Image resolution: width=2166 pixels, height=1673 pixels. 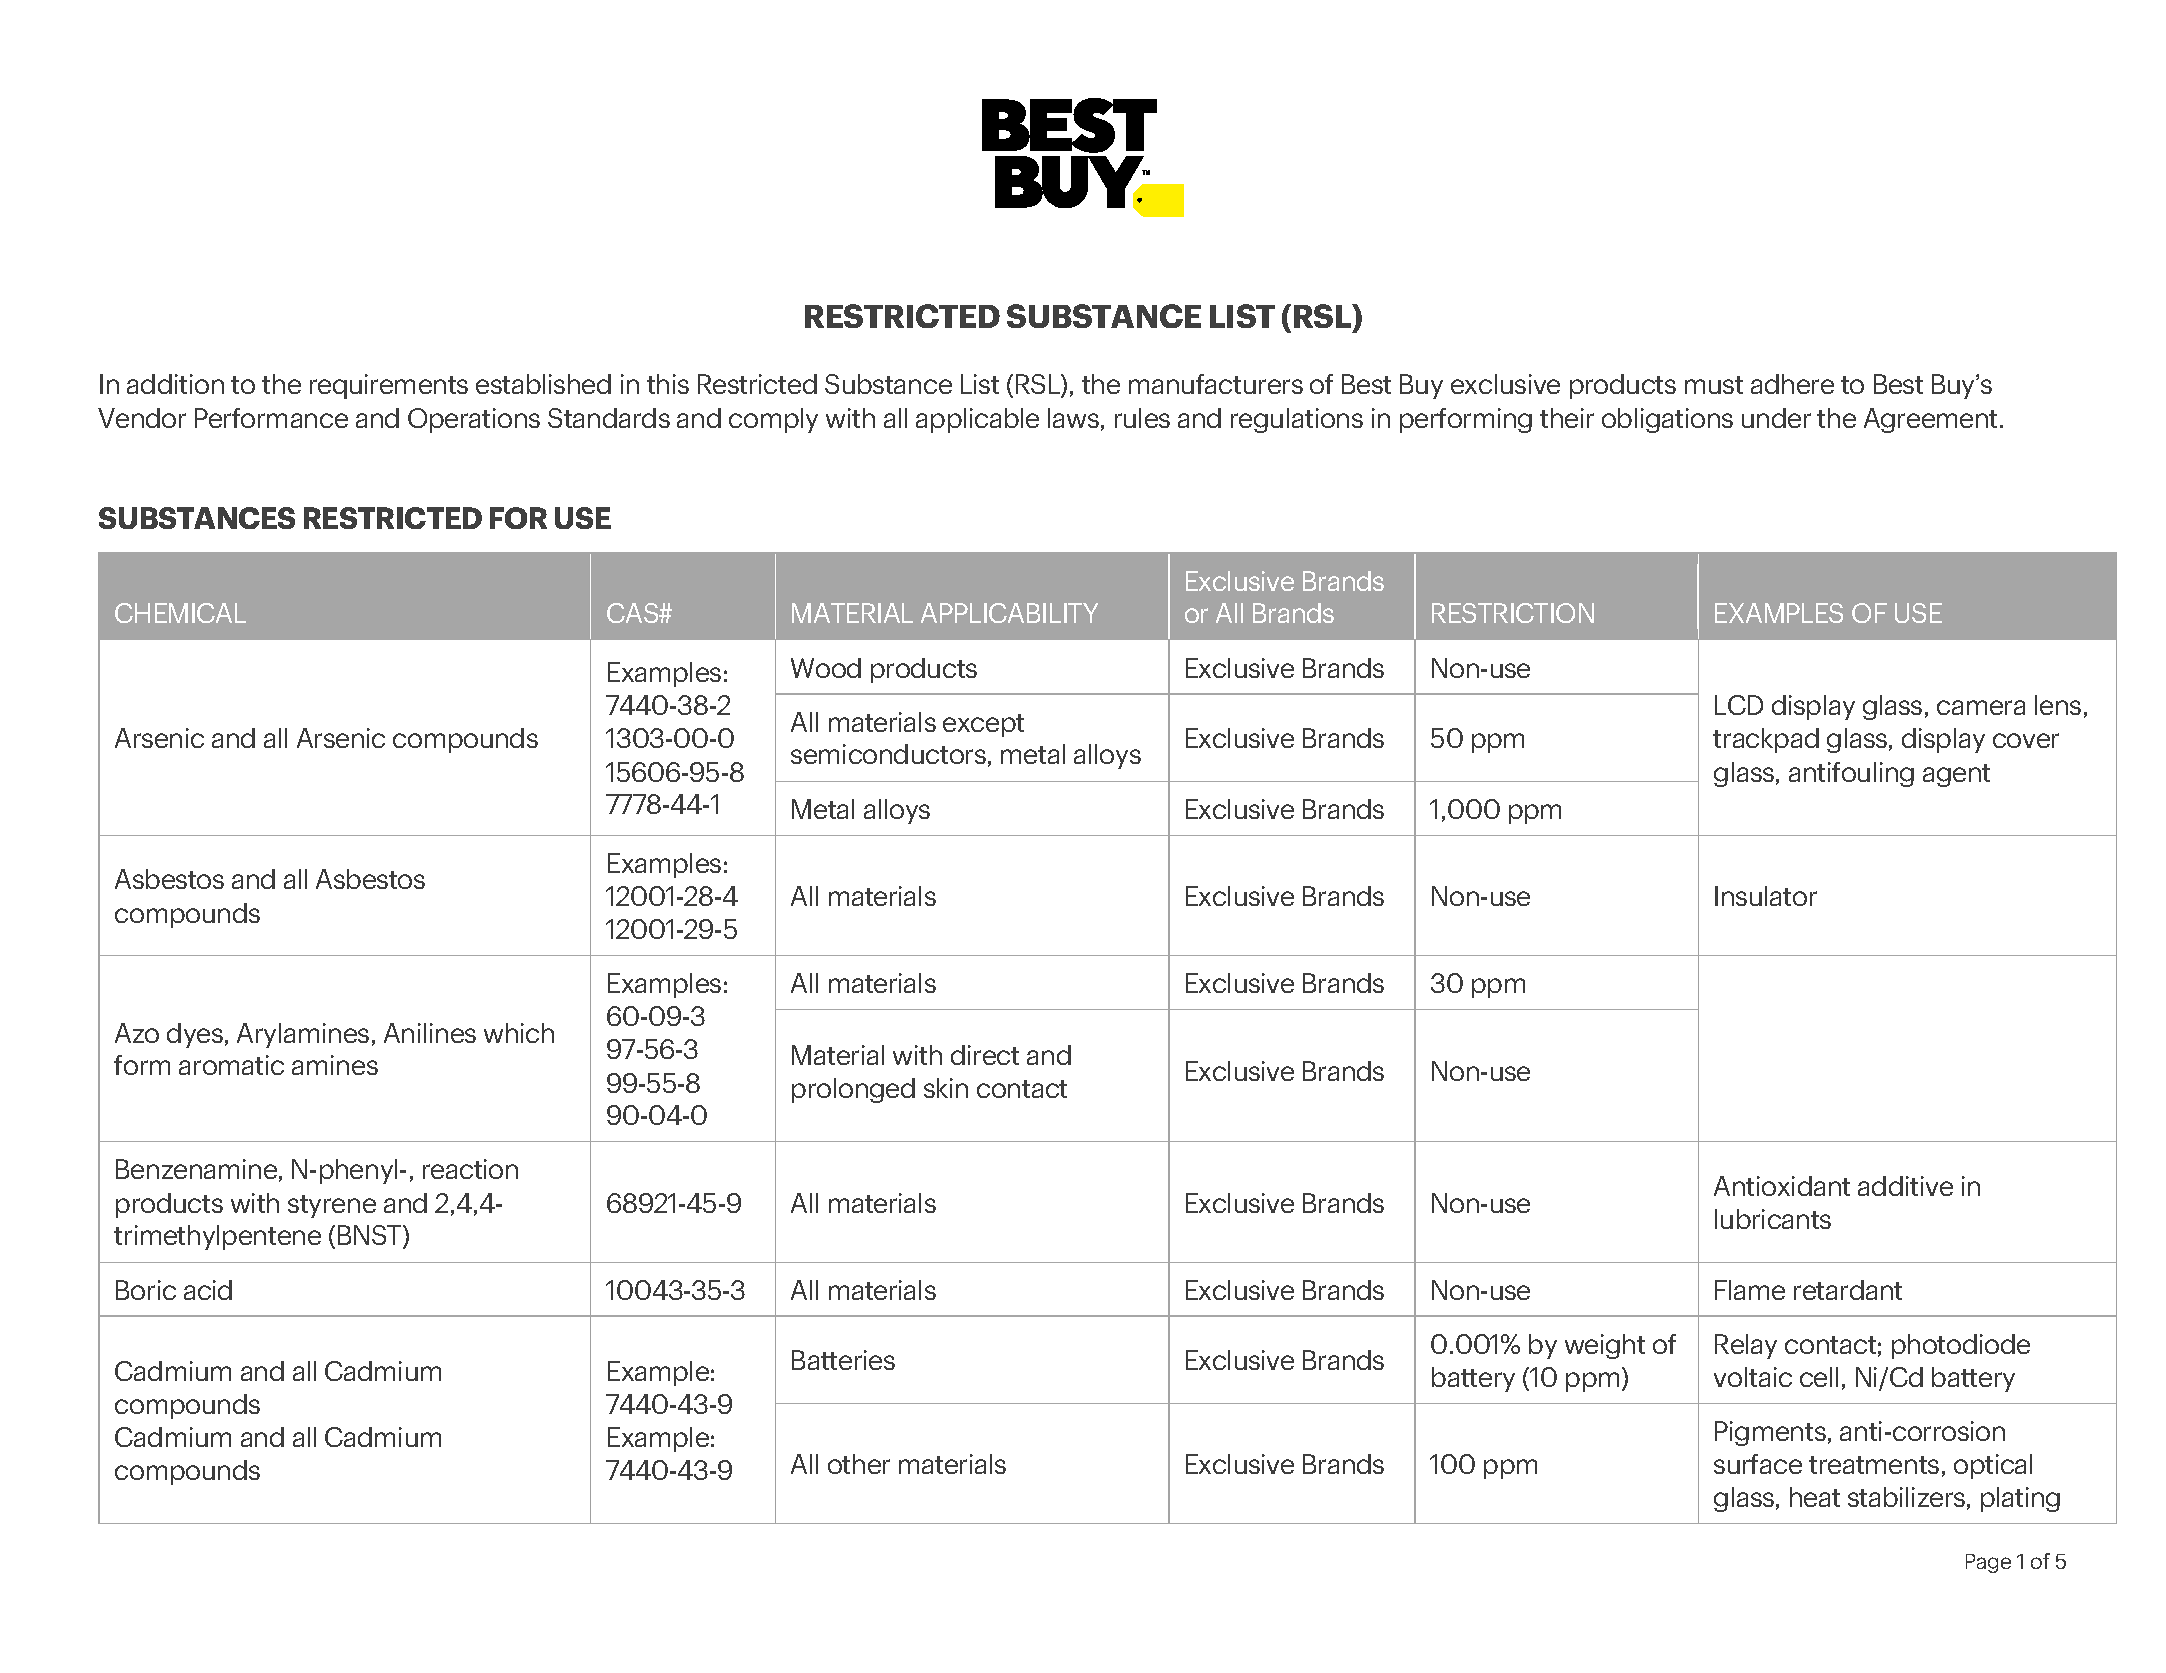 I want to click on which, so click(x=519, y=1033).
